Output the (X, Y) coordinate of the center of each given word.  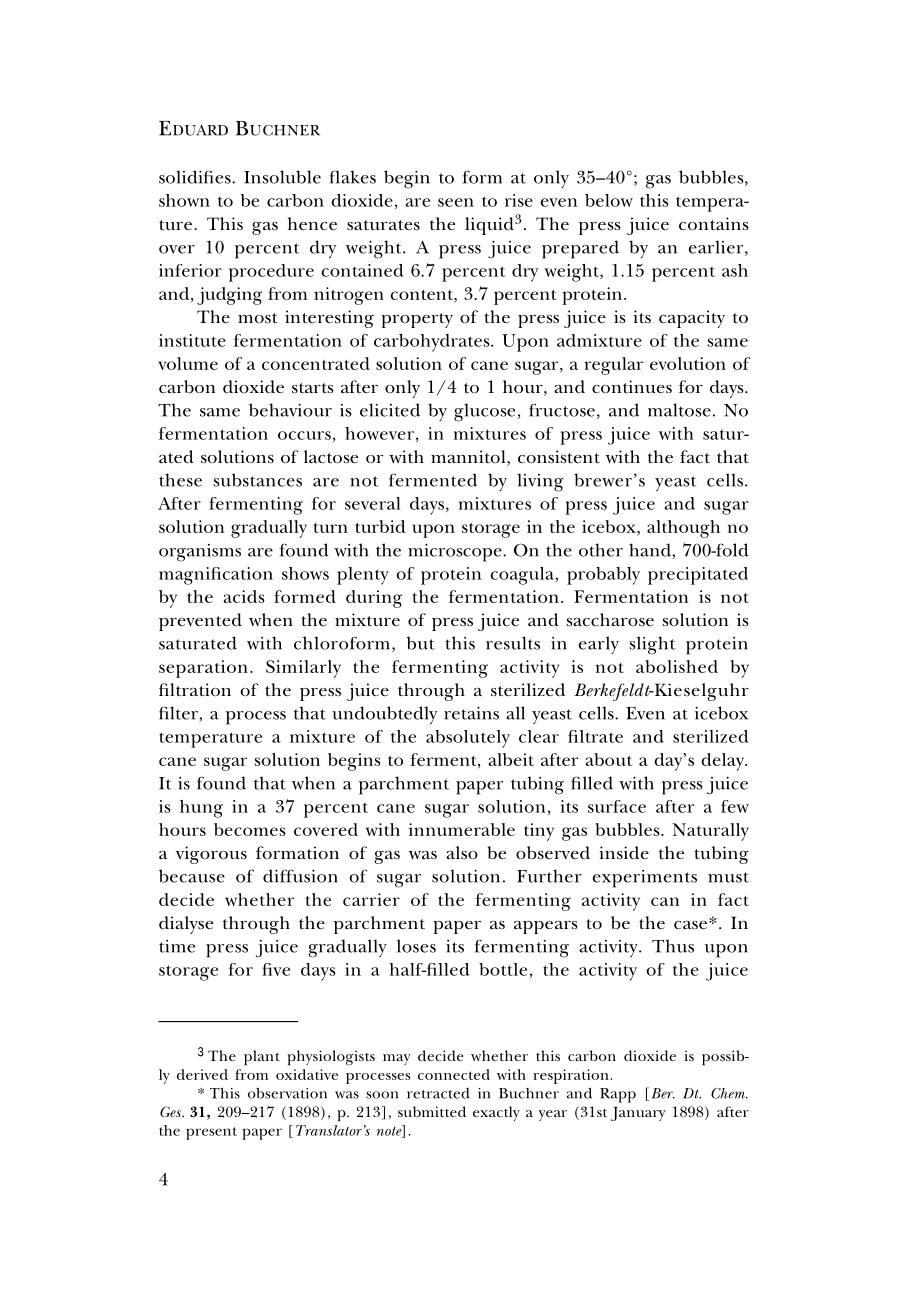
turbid (380, 526)
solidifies (196, 177)
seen (456, 202)
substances (257, 480)
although (683, 529)
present (211, 1133)
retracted (438, 1093)
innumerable (462, 829)
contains (714, 224)
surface (617, 806)
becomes (250, 829)
